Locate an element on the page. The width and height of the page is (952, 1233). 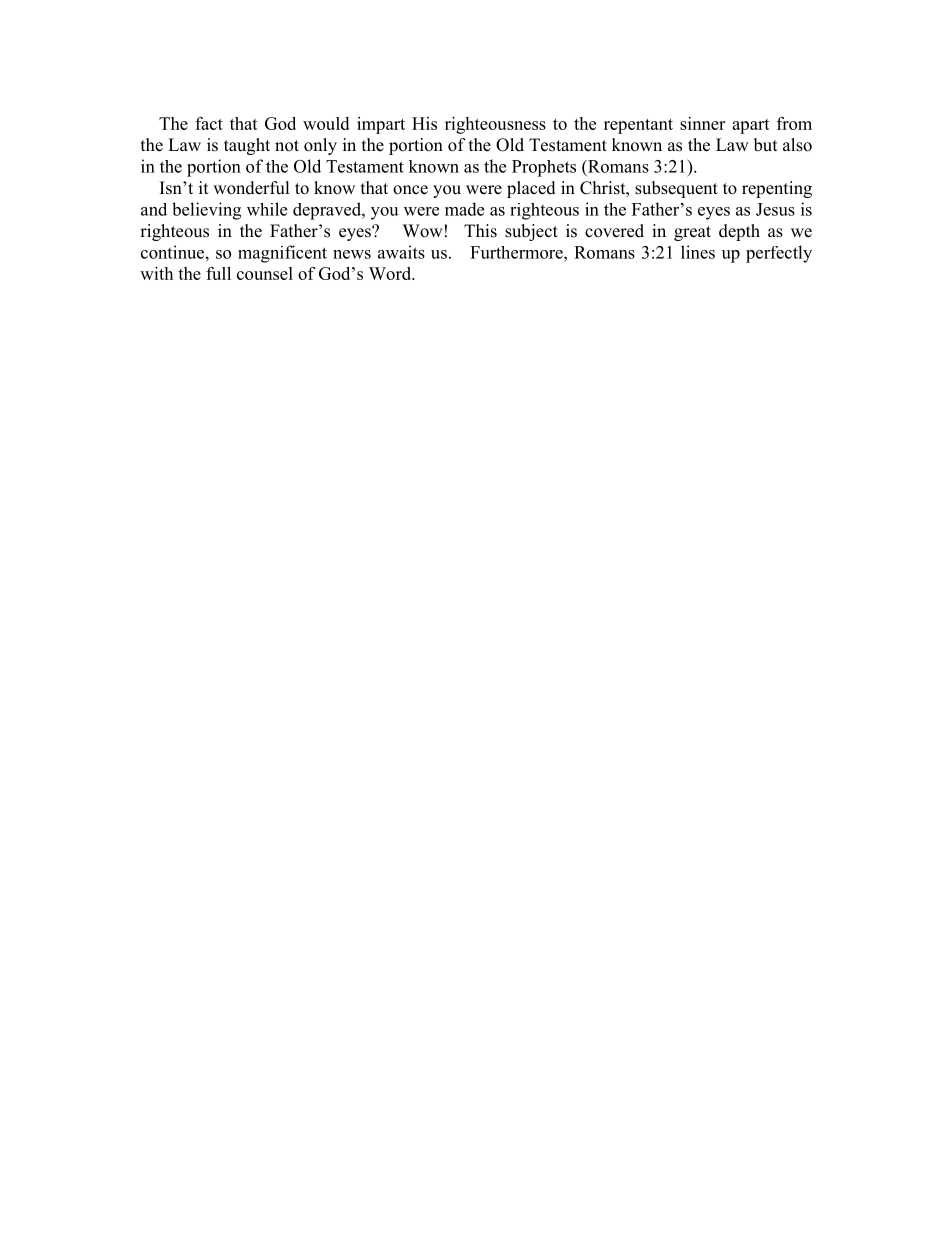
Word is located at coordinates (391, 273).
